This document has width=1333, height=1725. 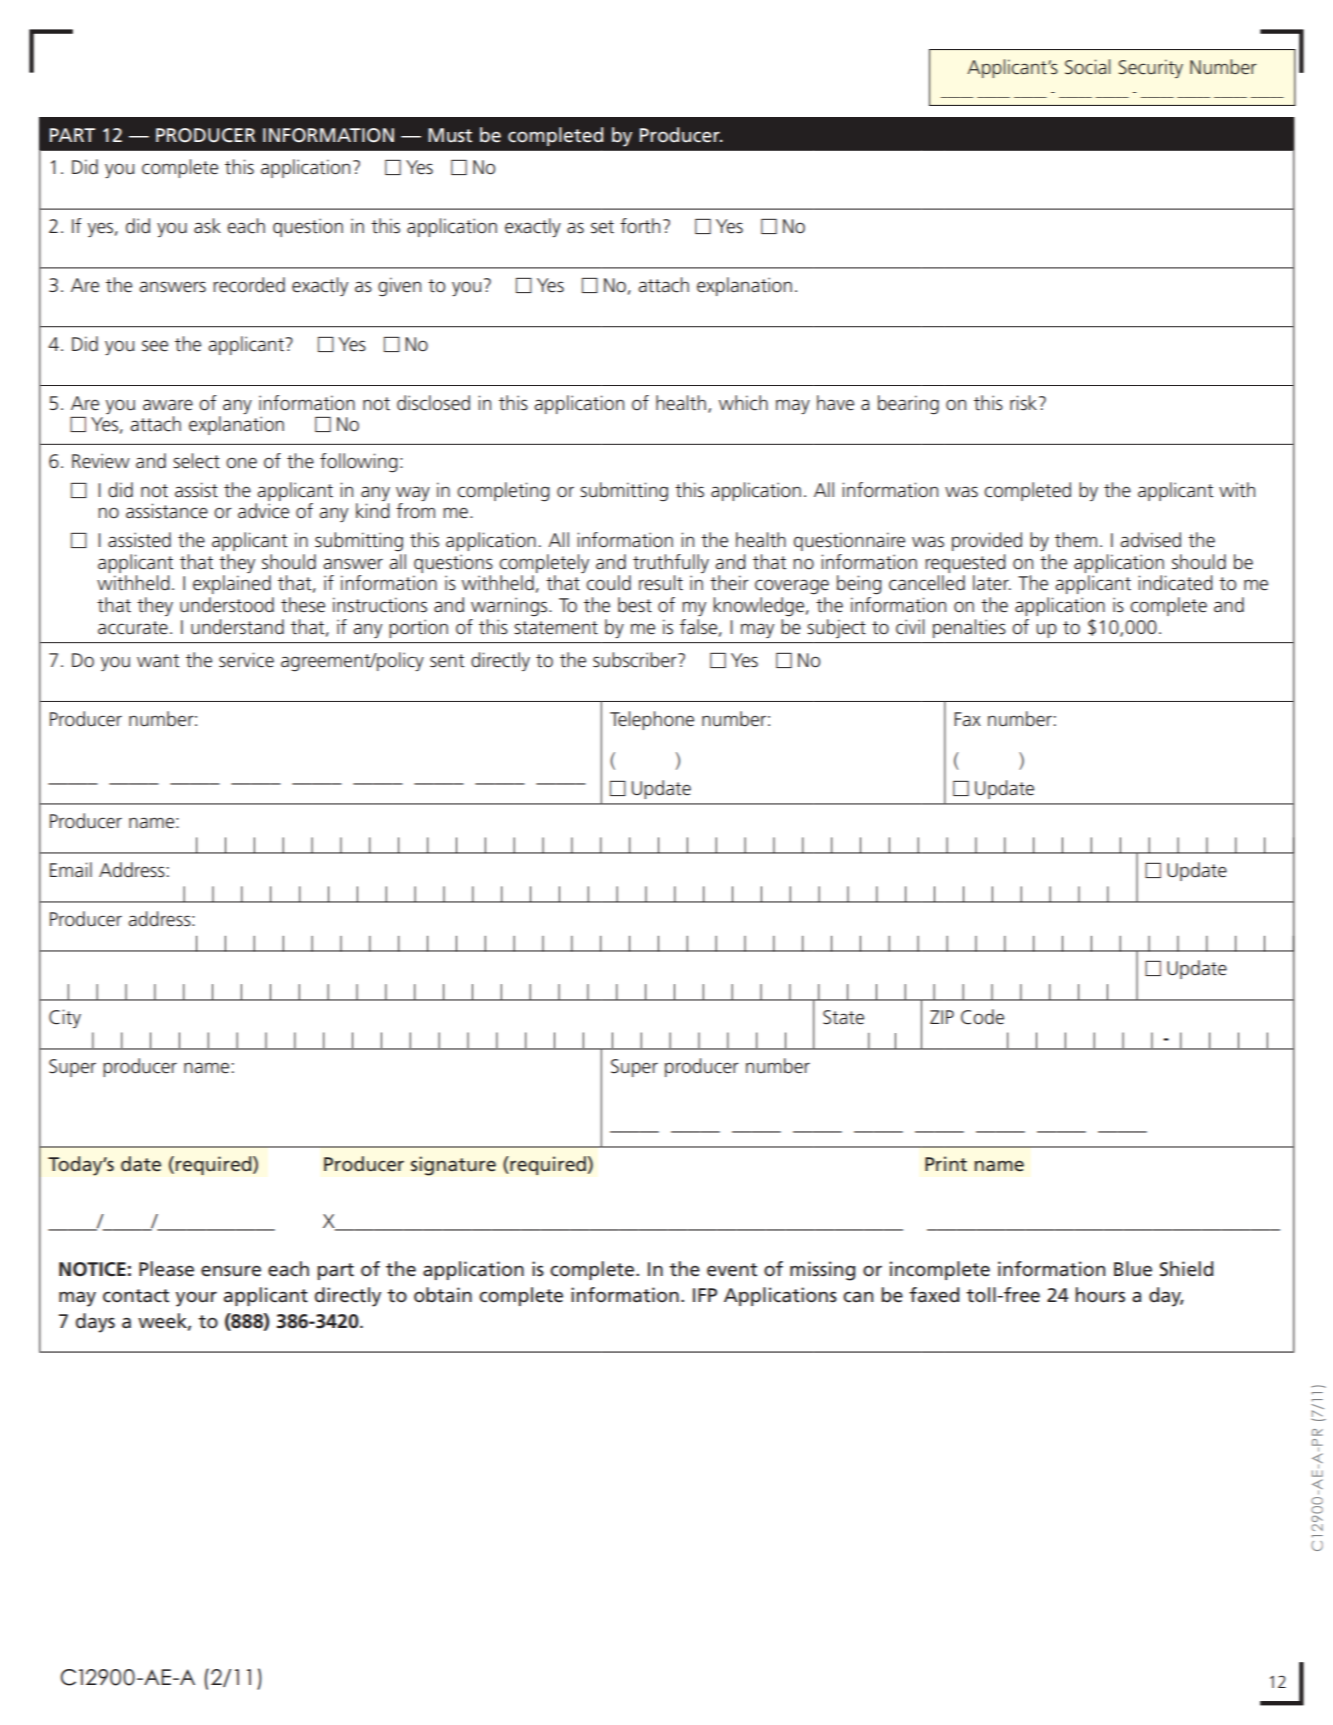 I want to click on Telephone, so click(x=652, y=720).
